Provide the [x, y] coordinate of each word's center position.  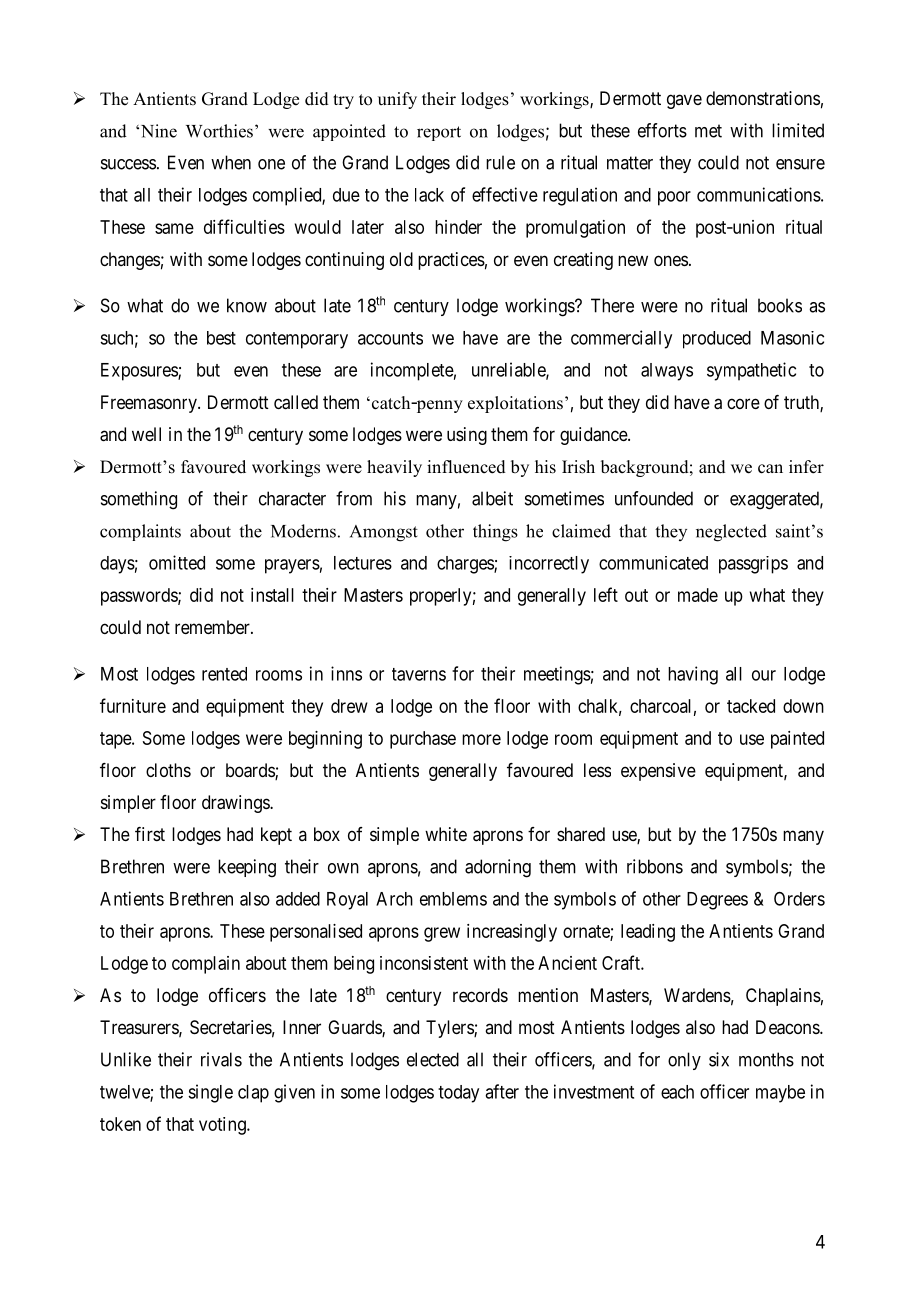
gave [684, 101]
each [677, 1092]
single [210, 1093]
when [231, 162]
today [458, 1094]
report [439, 133]
